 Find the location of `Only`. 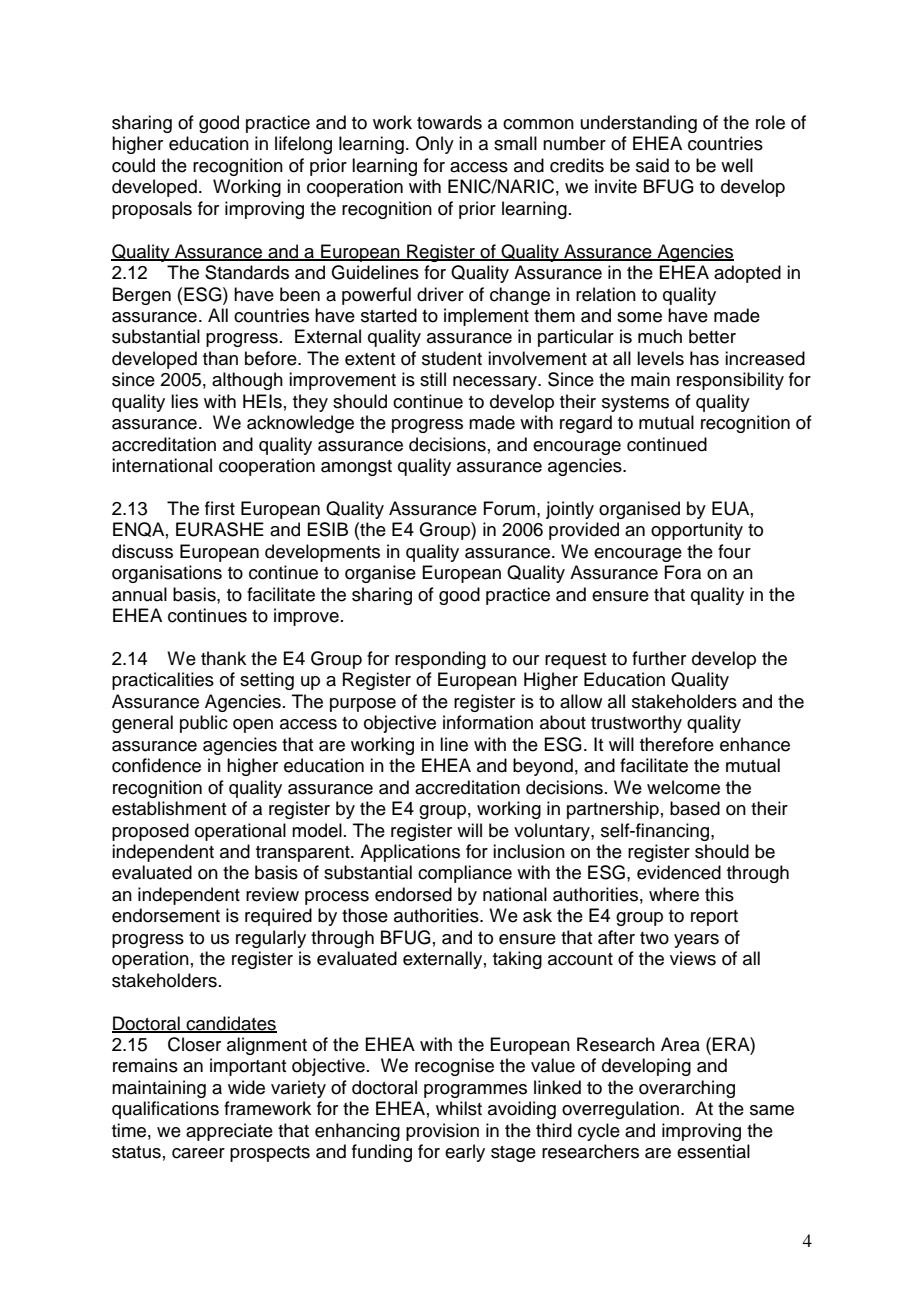

Only is located at coordinates (435, 145).
